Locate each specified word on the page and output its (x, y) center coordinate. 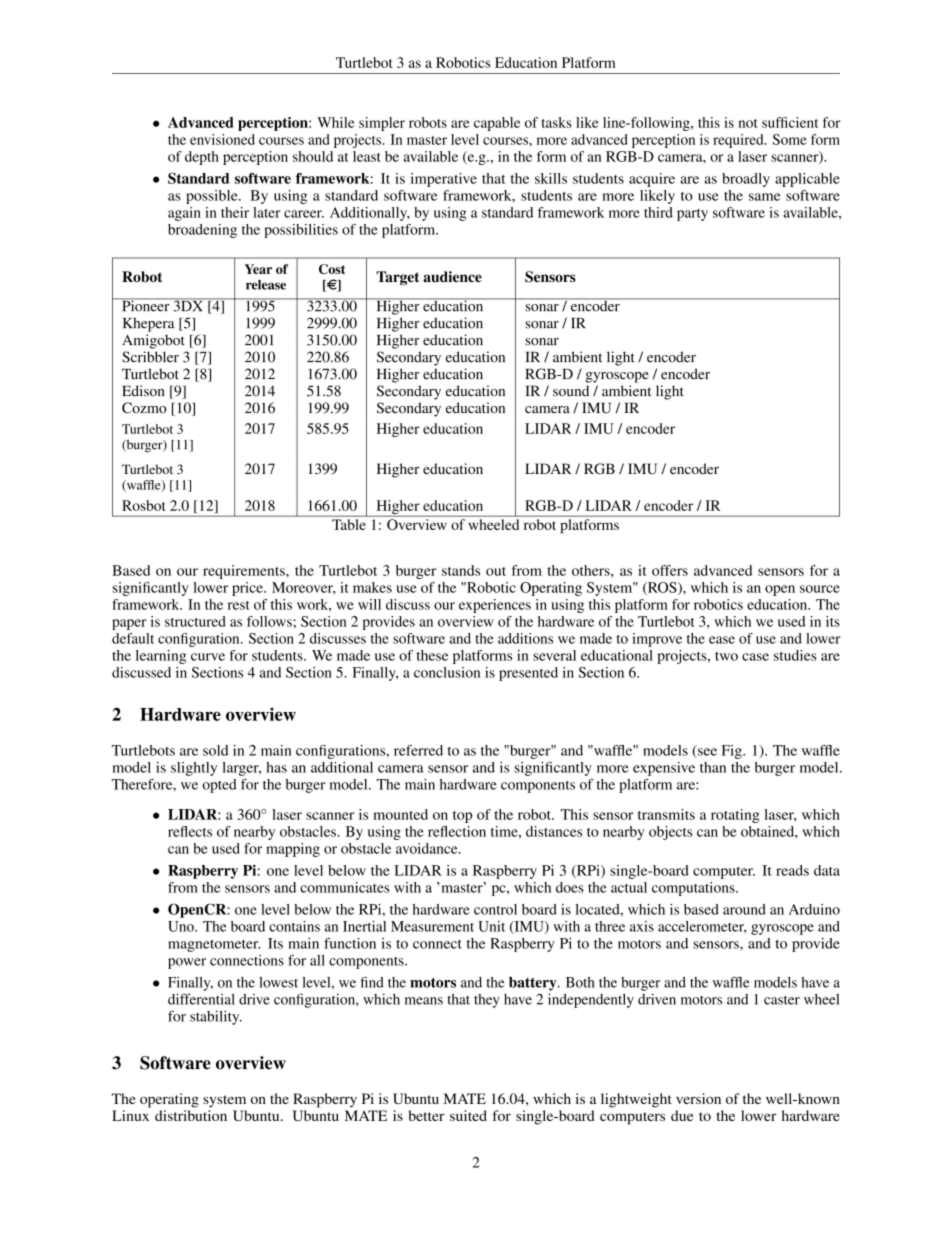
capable (497, 124)
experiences (495, 606)
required (739, 141)
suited (468, 1115)
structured (195, 621)
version (698, 1098)
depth (202, 158)
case (755, 657)
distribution (191, 1115)
